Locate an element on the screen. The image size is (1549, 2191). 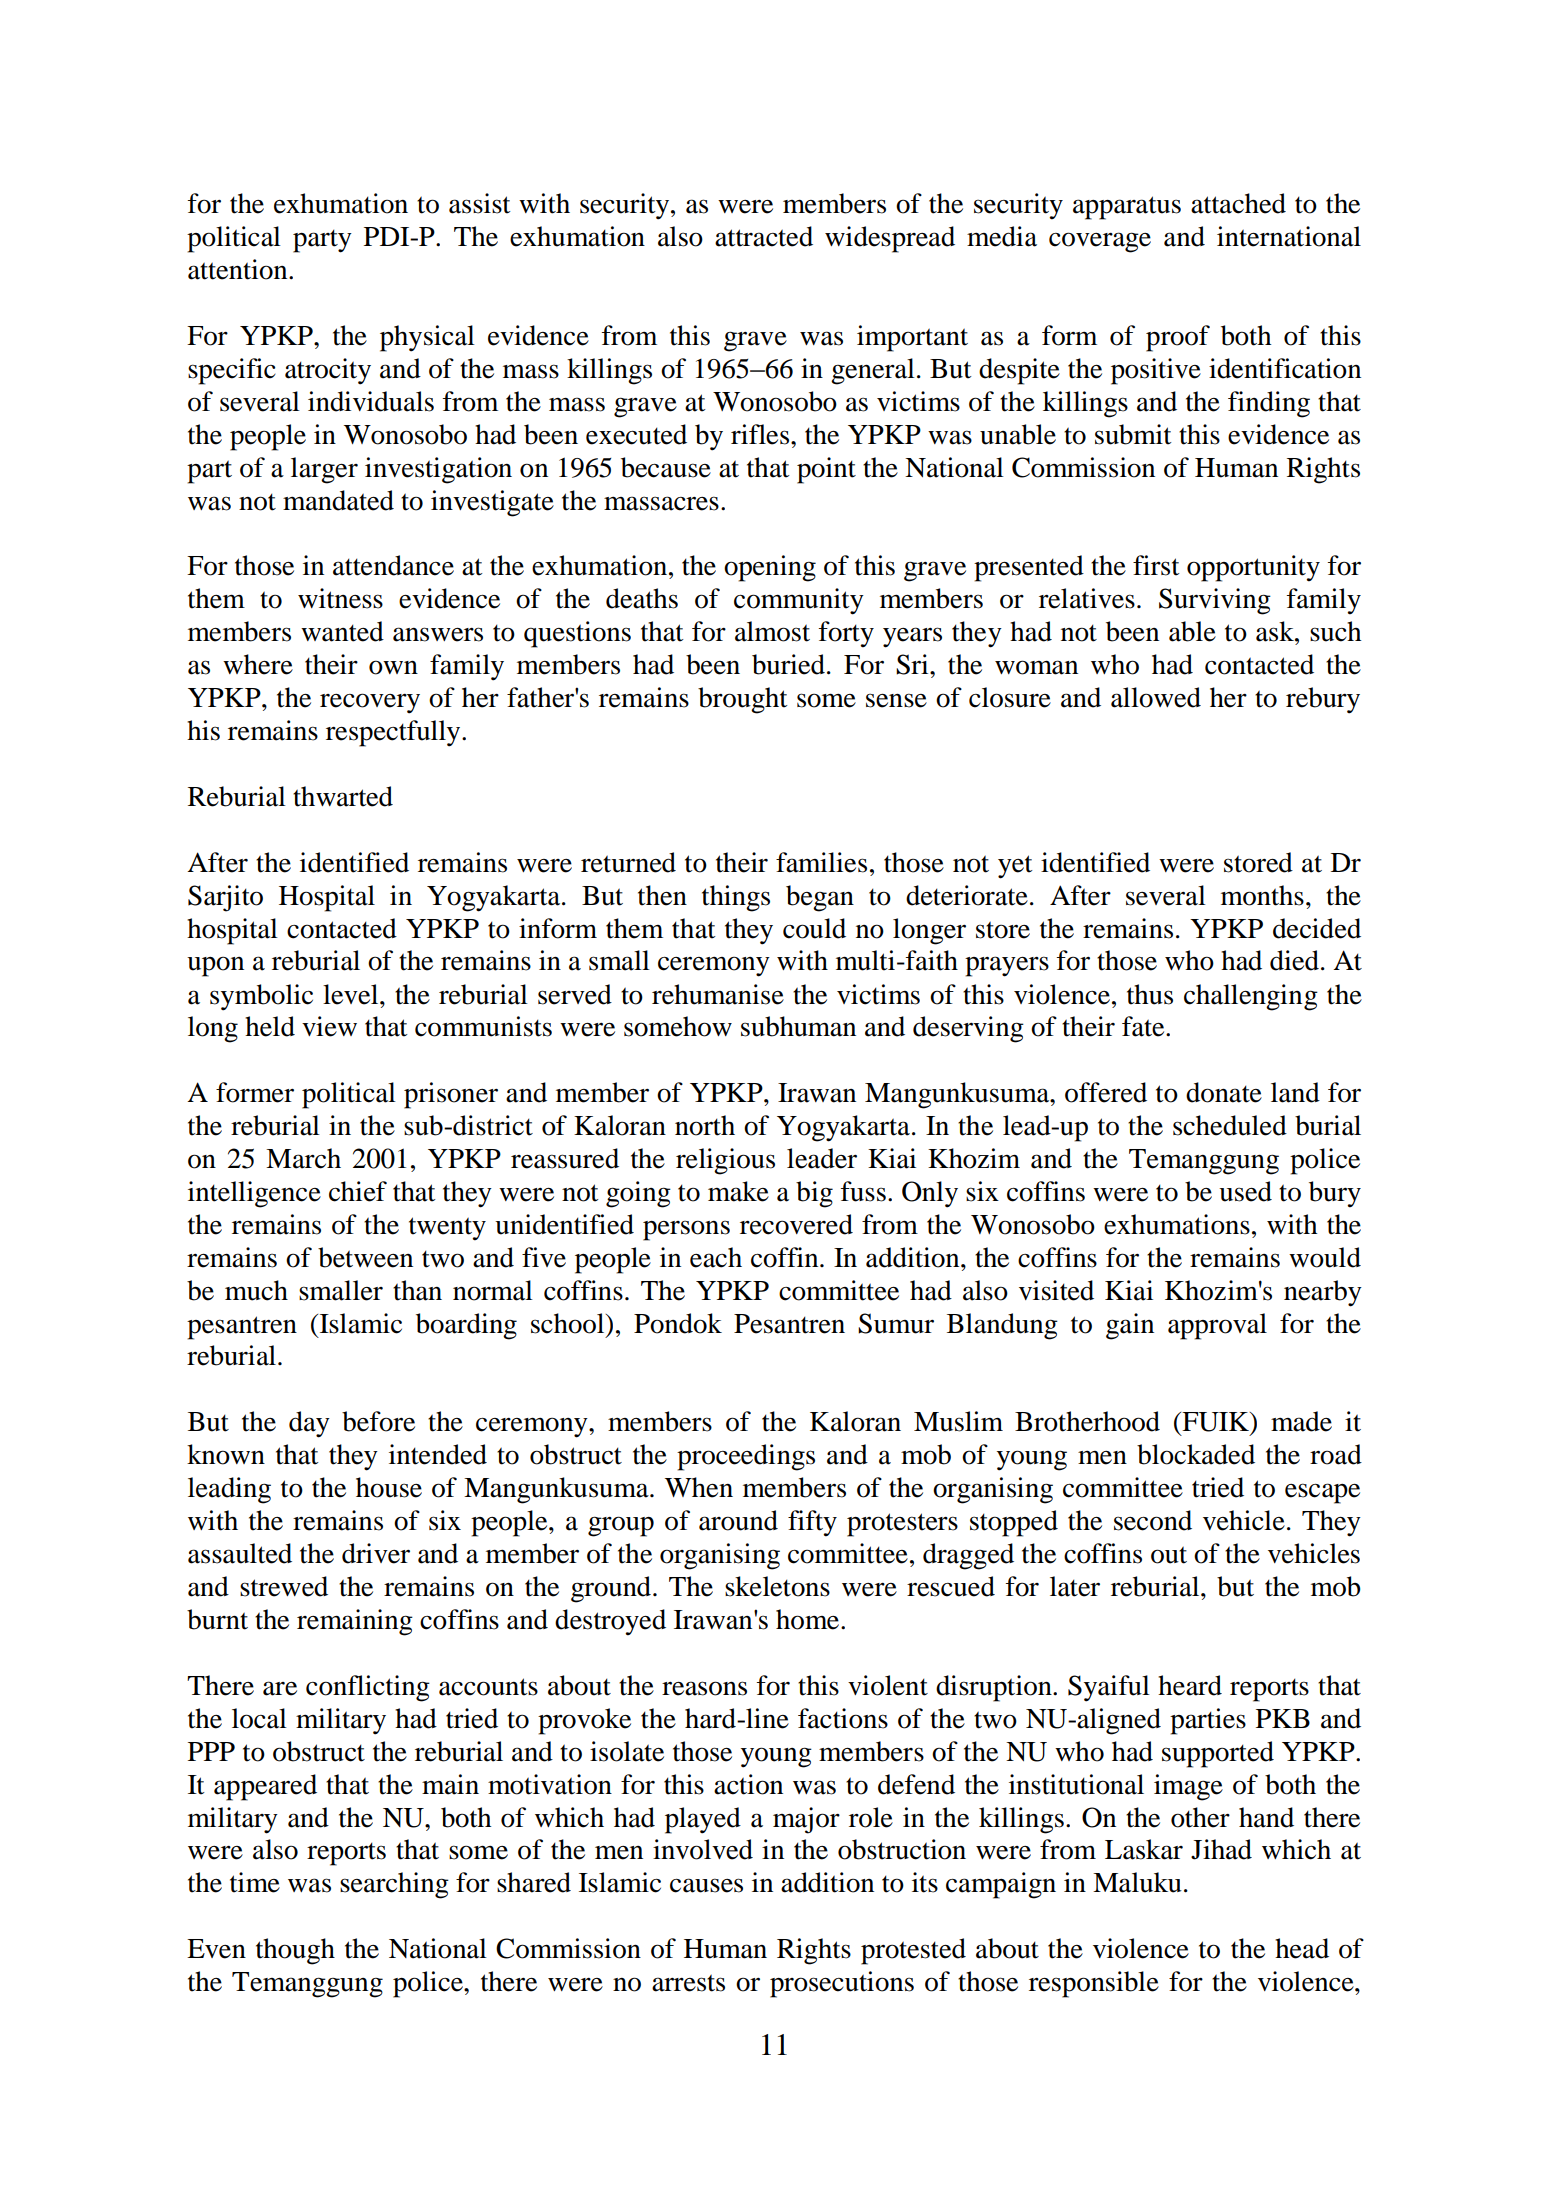
attention is located at coordinates (239, 269).
